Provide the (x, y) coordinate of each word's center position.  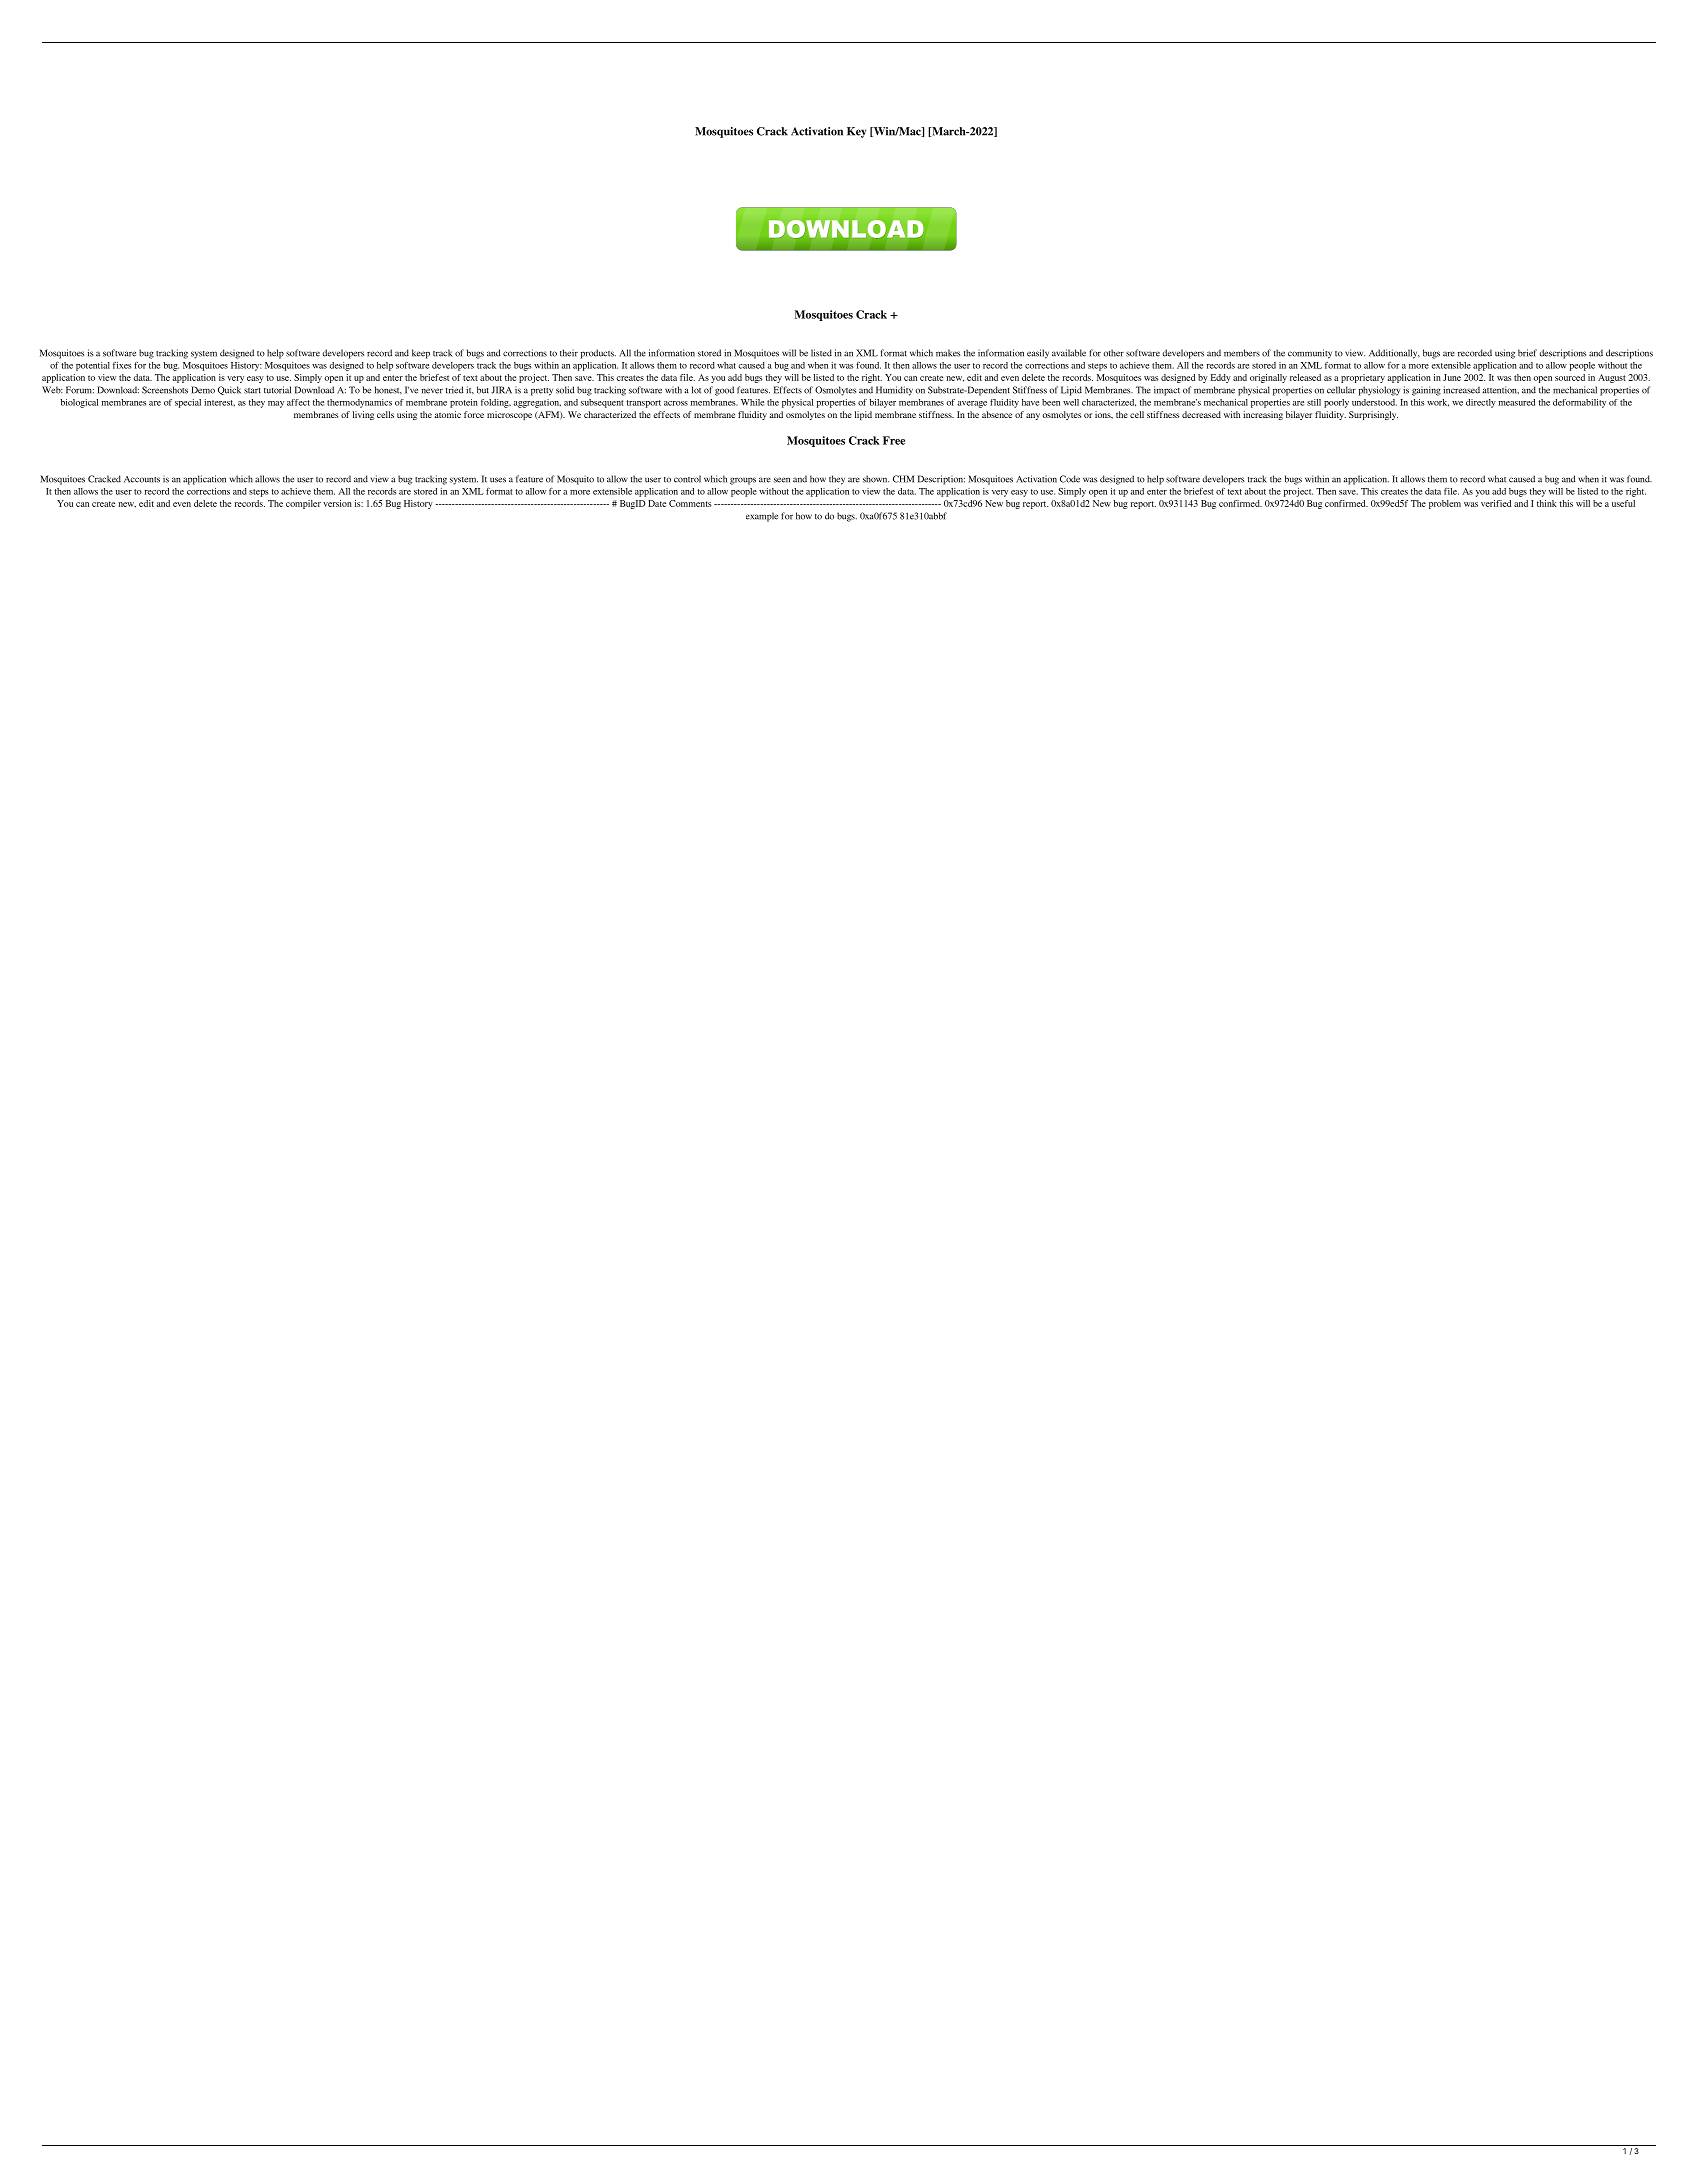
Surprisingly (1373, 415)
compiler (303, 504)
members (1242, 353)
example (762, 517)
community (1310, 354)
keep (421, 354)
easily (1038, 354)
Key (856, 132)
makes (948, 353)
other (1114, 353)
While (752, 402)
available (1069, 353)
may (276, 404)
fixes (122, 365)
